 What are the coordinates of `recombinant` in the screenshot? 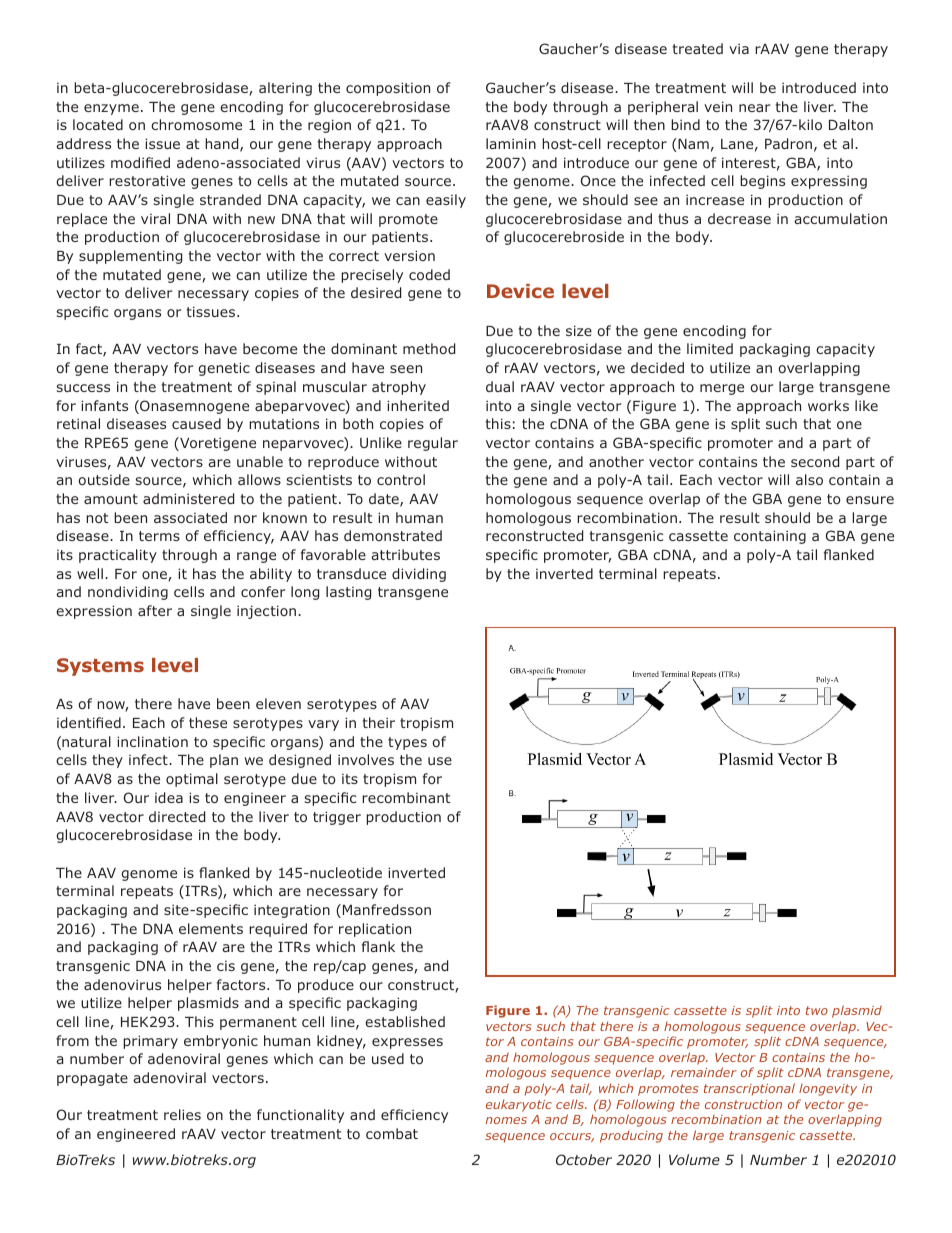 It's located at (406, 797).
